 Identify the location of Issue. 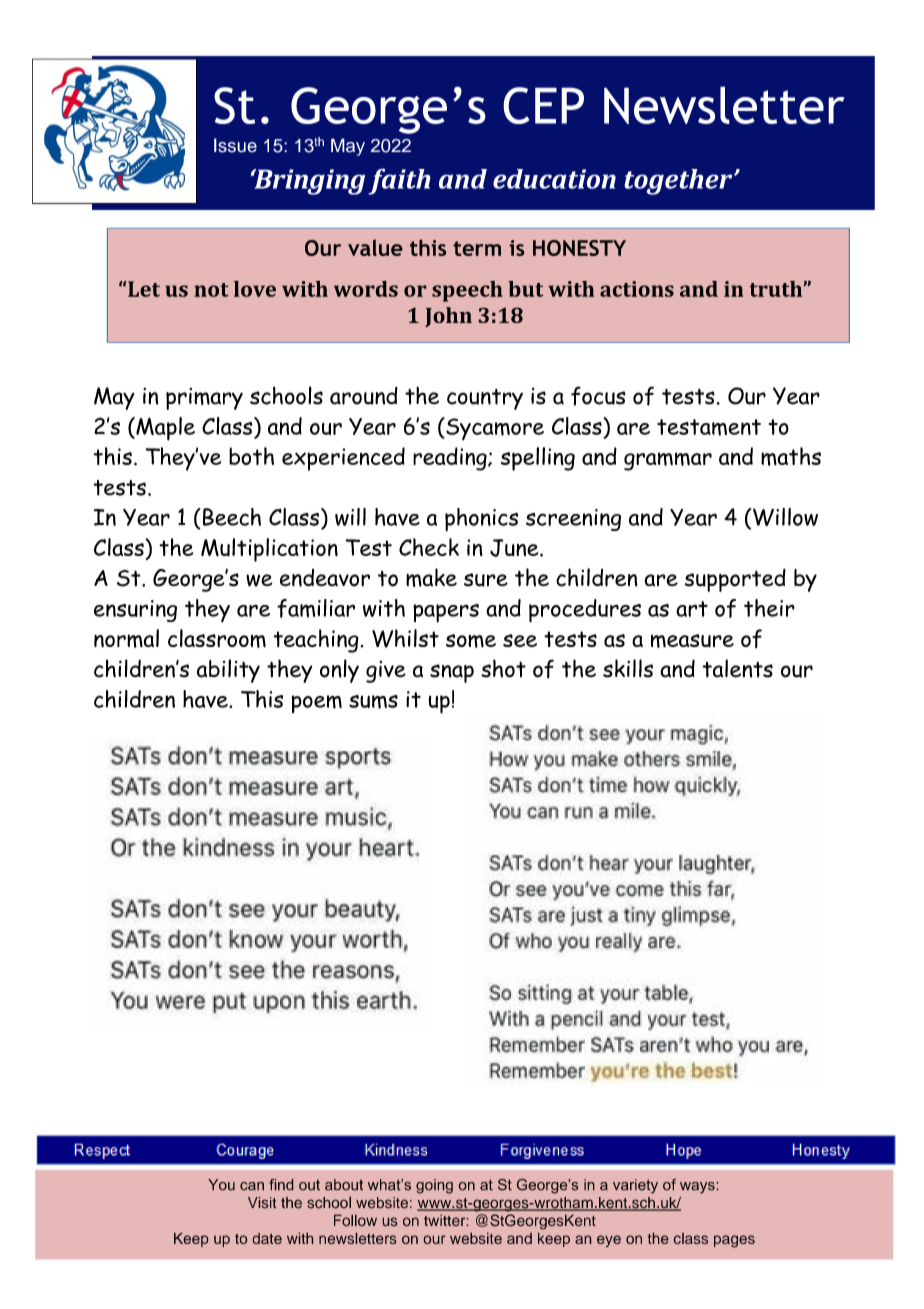
(235, 145).
